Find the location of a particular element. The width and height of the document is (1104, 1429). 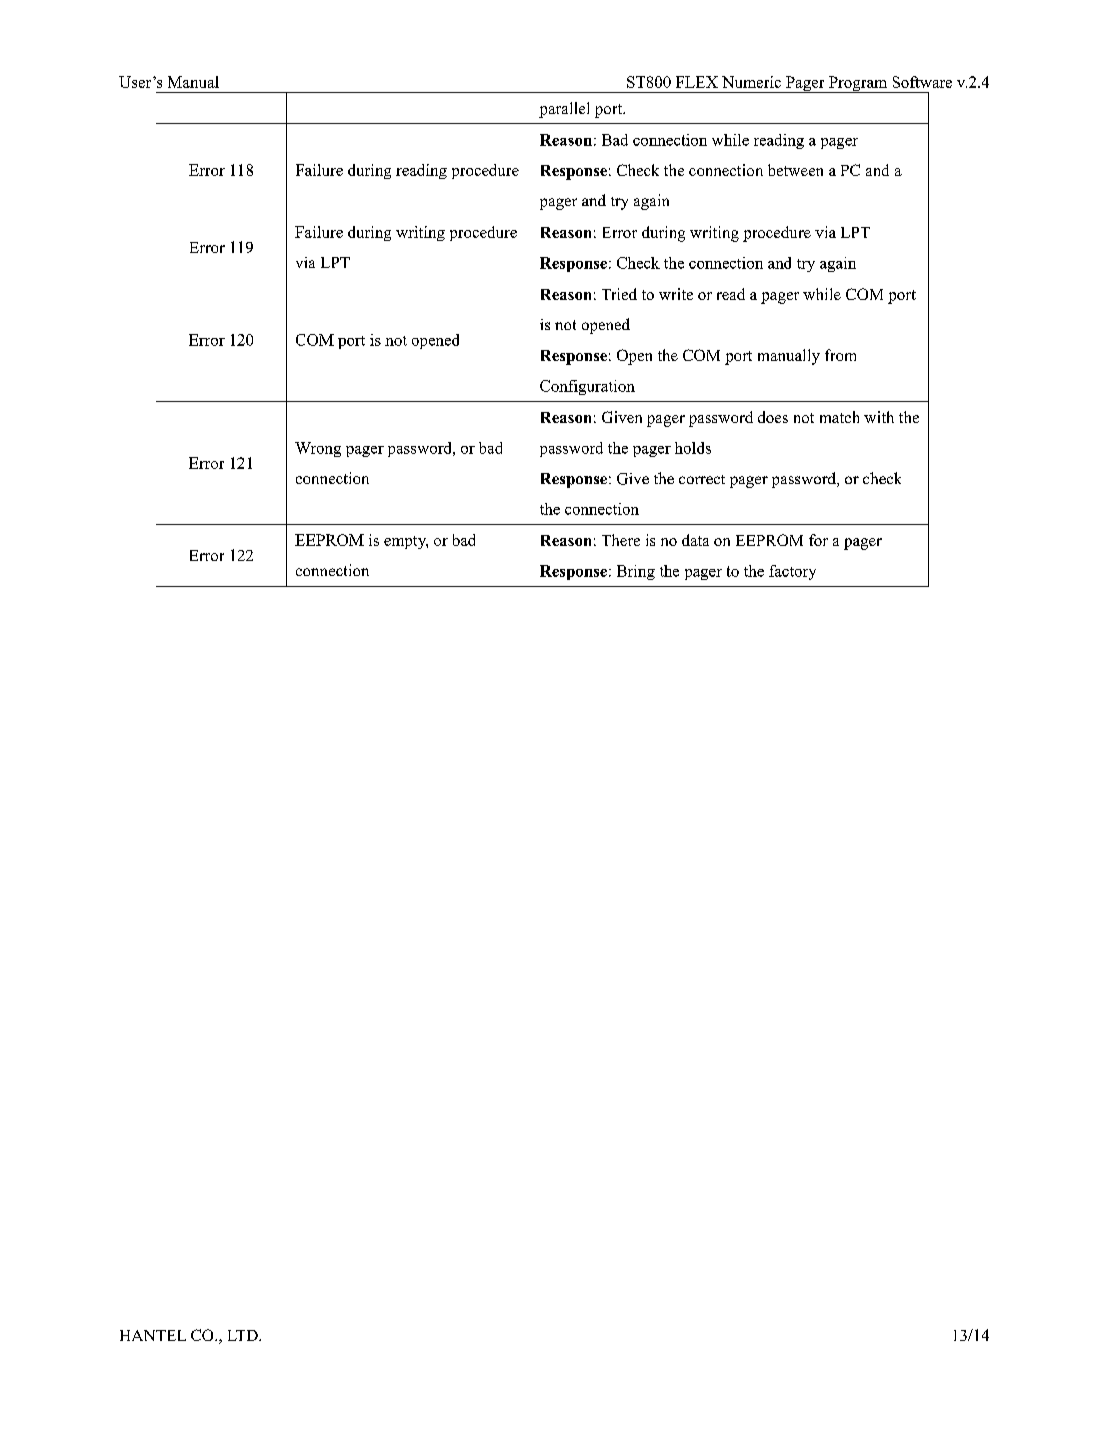

Configuration is located at coordinates (587, 387).
